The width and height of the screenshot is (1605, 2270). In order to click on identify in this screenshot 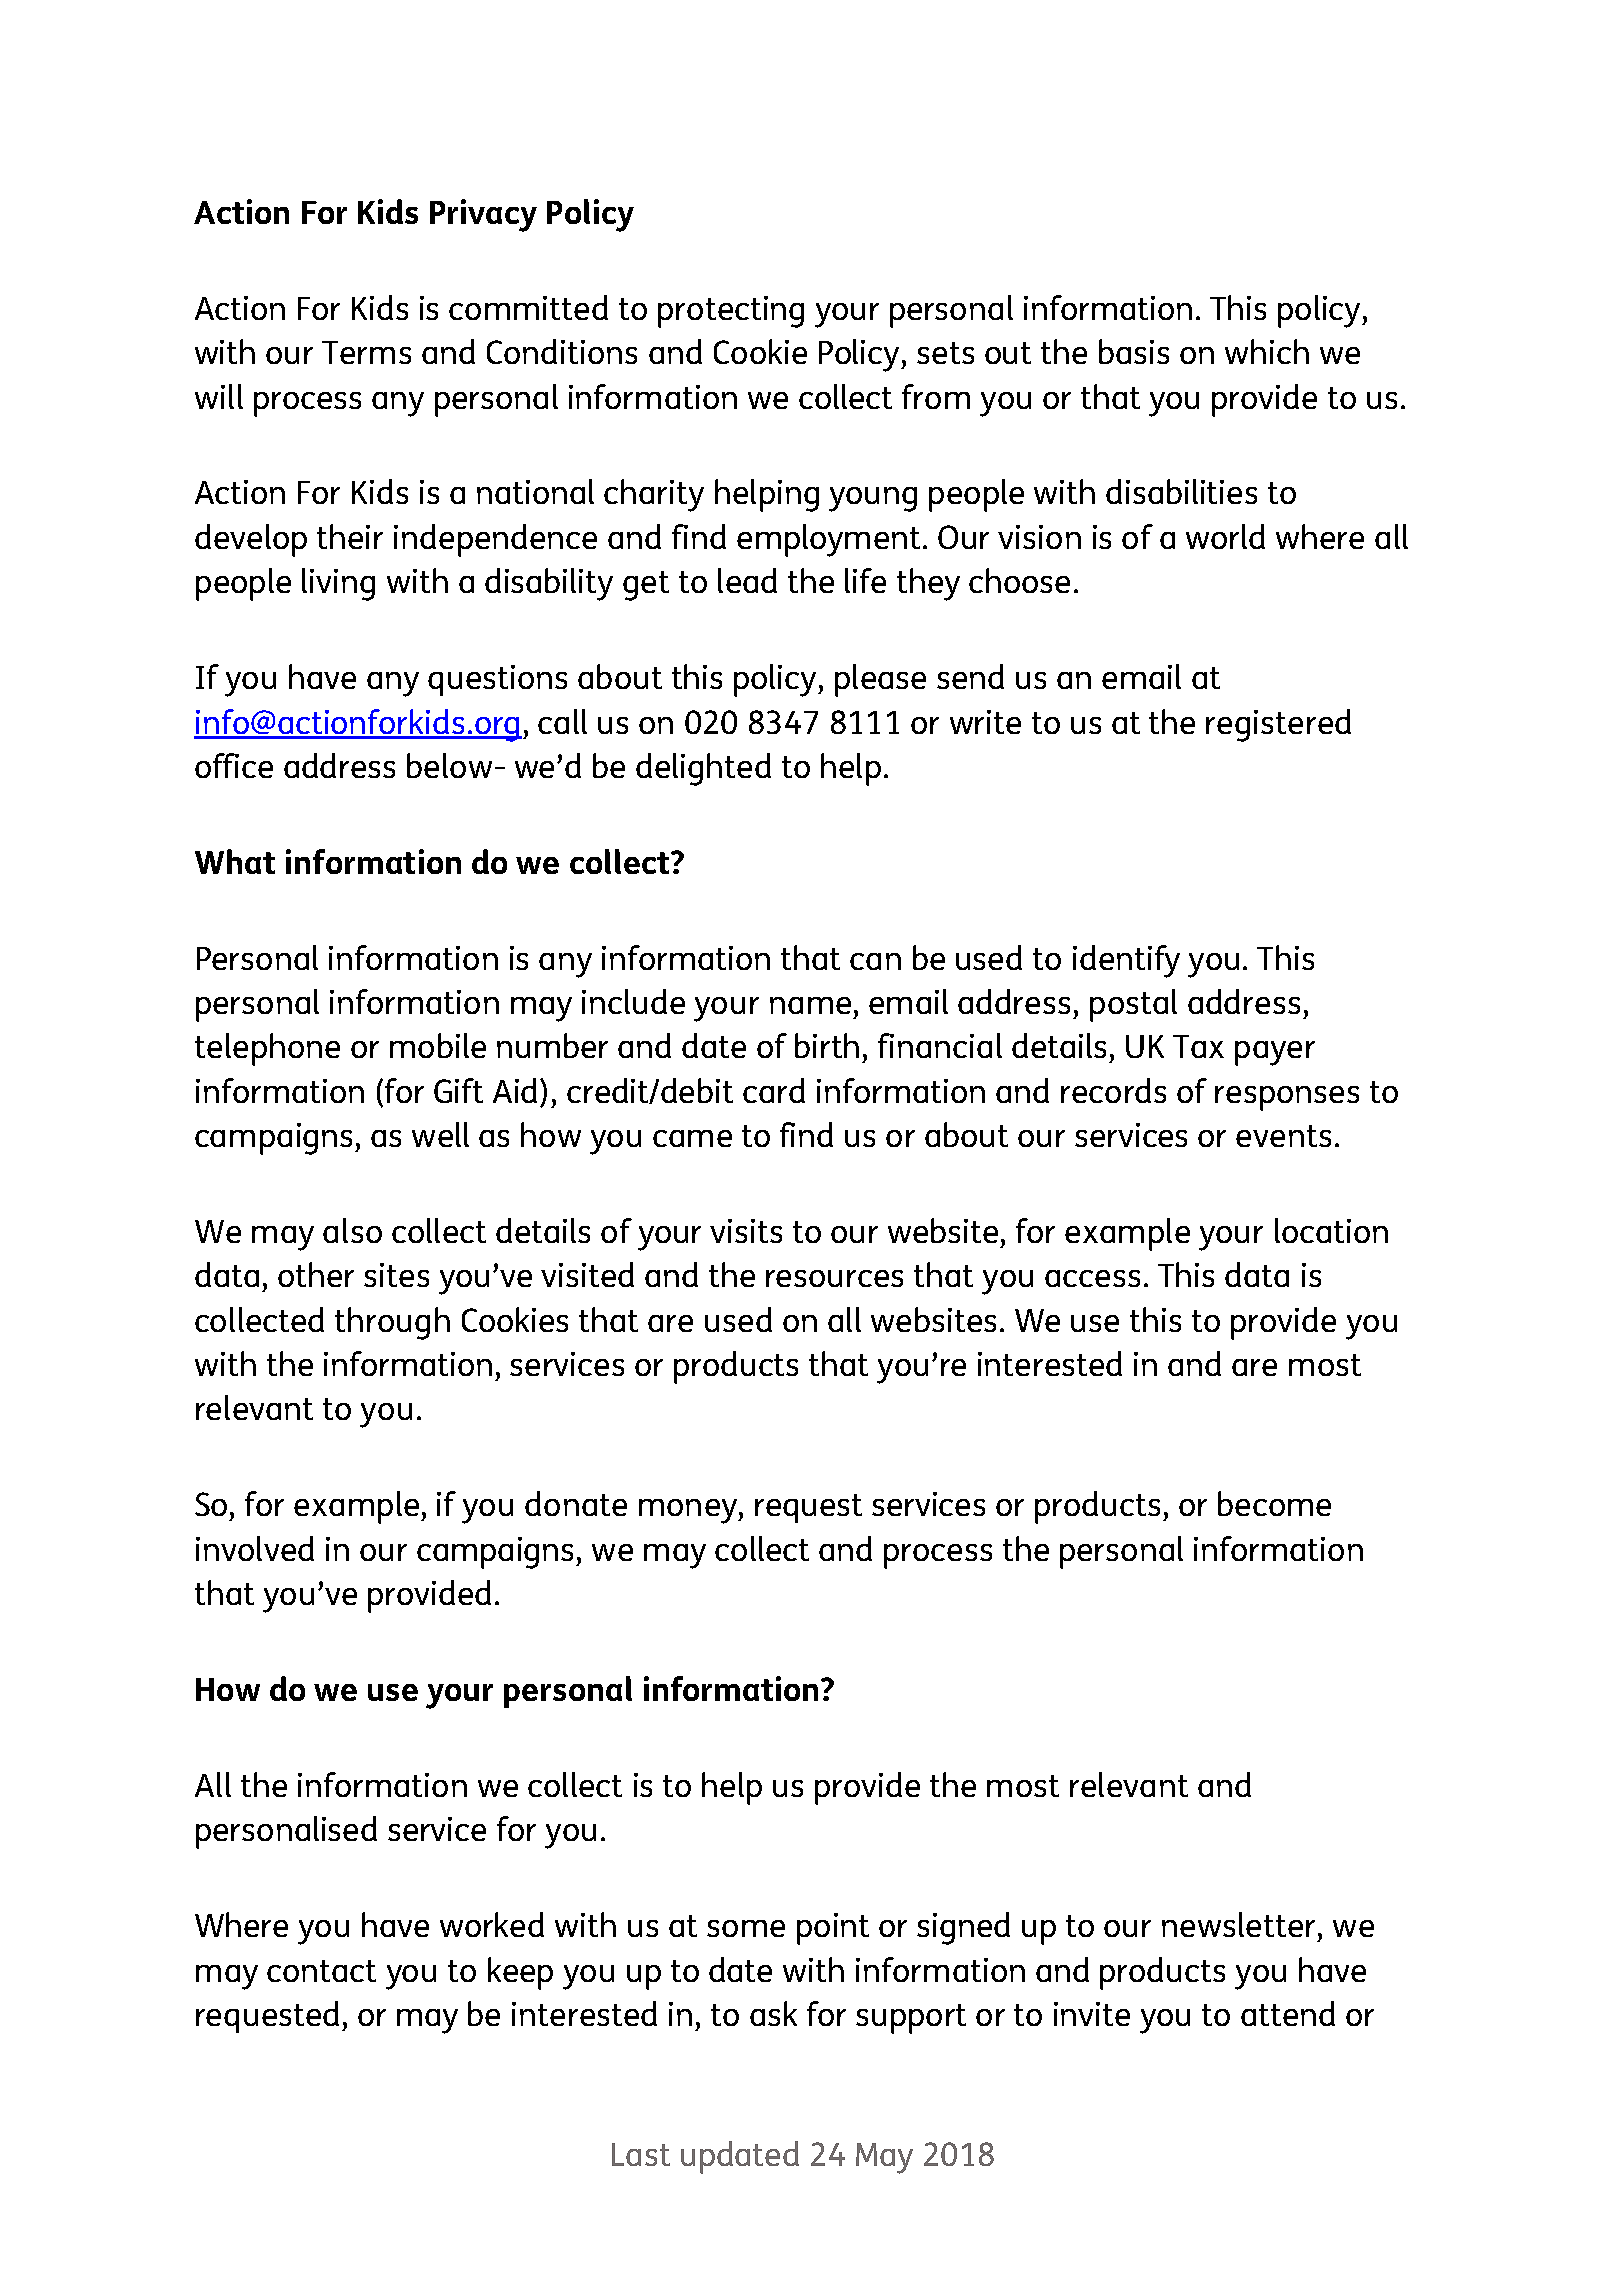, I will do `click(1126, 961)`.
